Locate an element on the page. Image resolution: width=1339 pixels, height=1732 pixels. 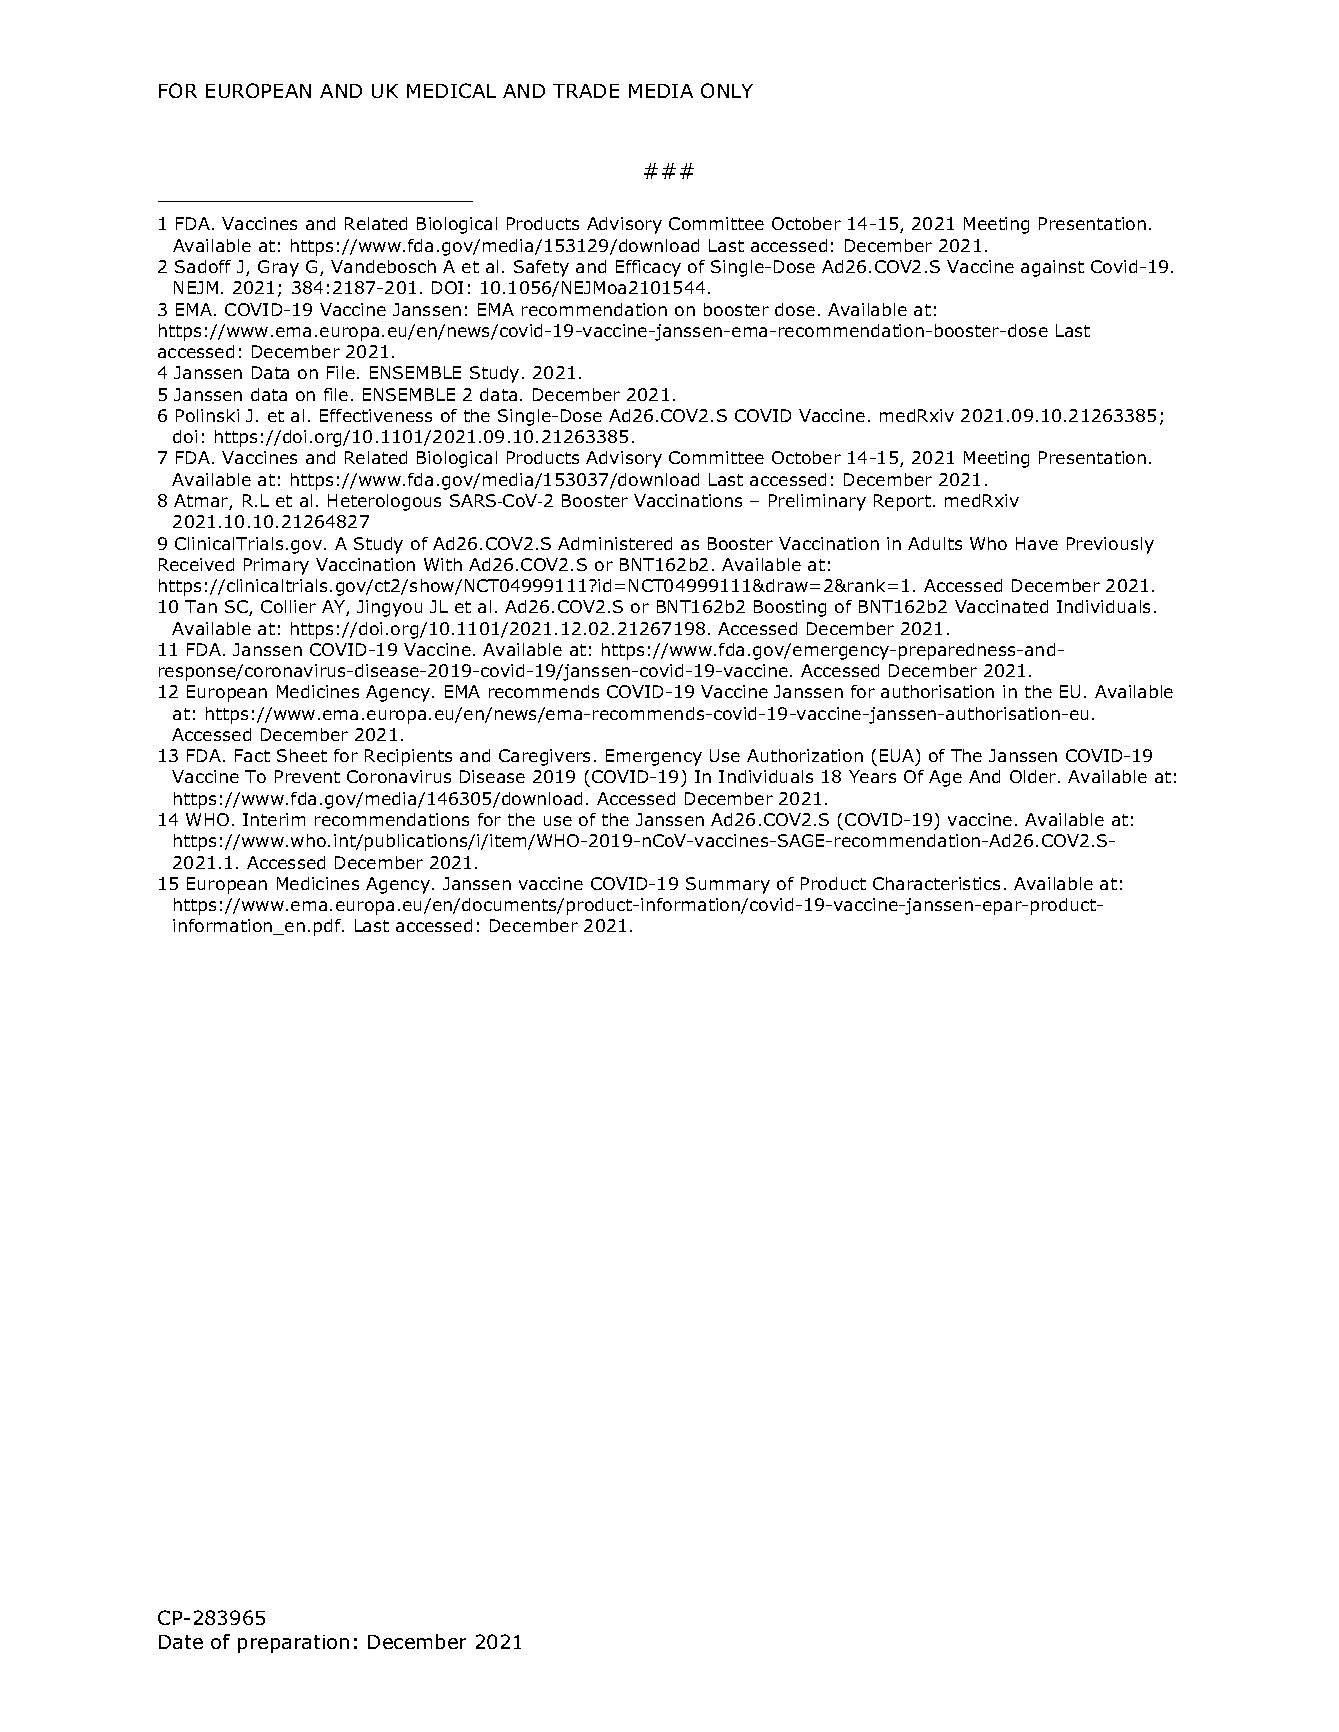
Interim is located at coordinates (274, 819).
